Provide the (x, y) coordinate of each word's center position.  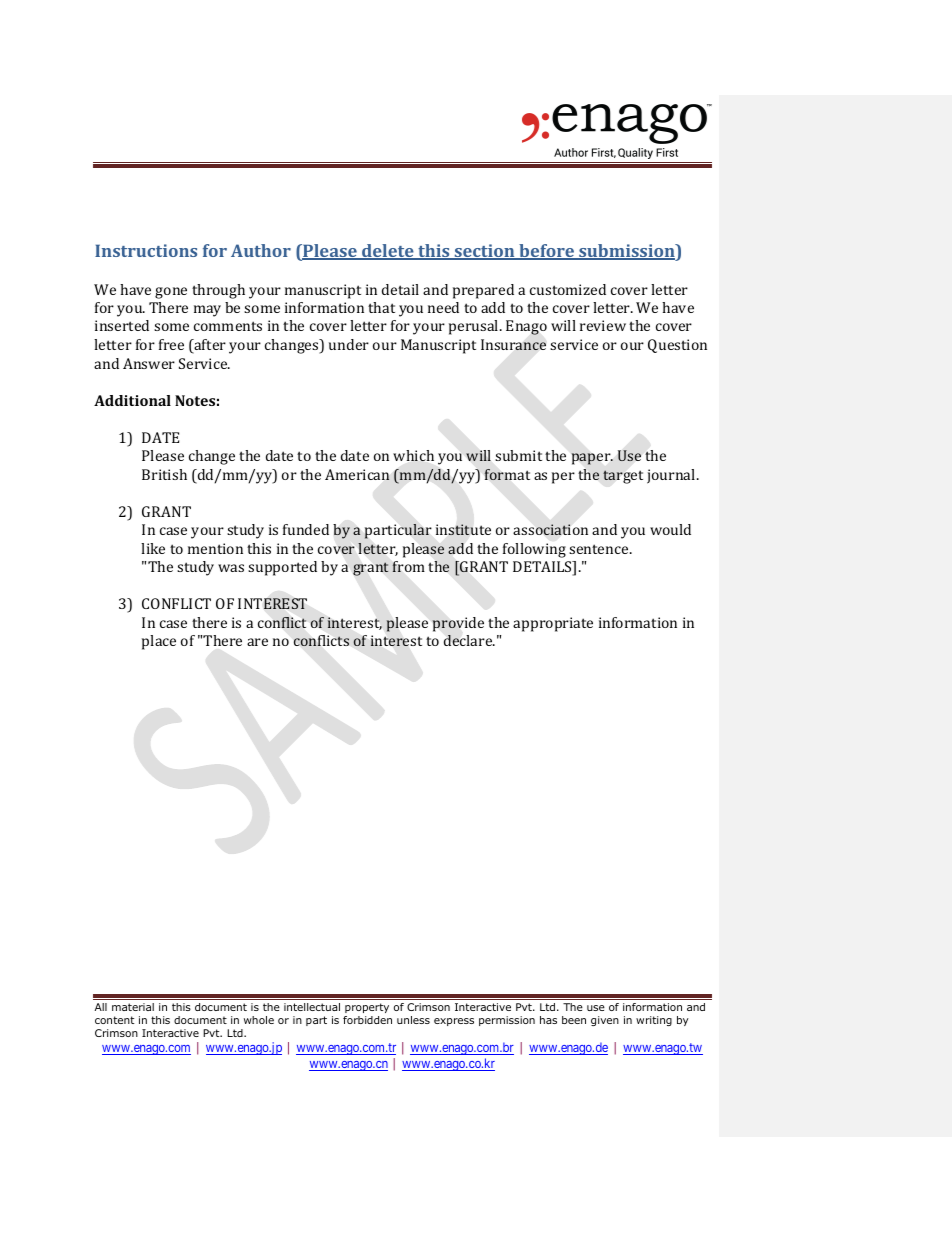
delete (388, 252)
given (605, 1021)
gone (171, 293)
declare (469, 640)
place (159, 642)
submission (627, 252)
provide (458, 624)
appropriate (553, 624)
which (413, 455)
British (164, 474)
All (101, 1007)
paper (592, 459)
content (114, 1020)
